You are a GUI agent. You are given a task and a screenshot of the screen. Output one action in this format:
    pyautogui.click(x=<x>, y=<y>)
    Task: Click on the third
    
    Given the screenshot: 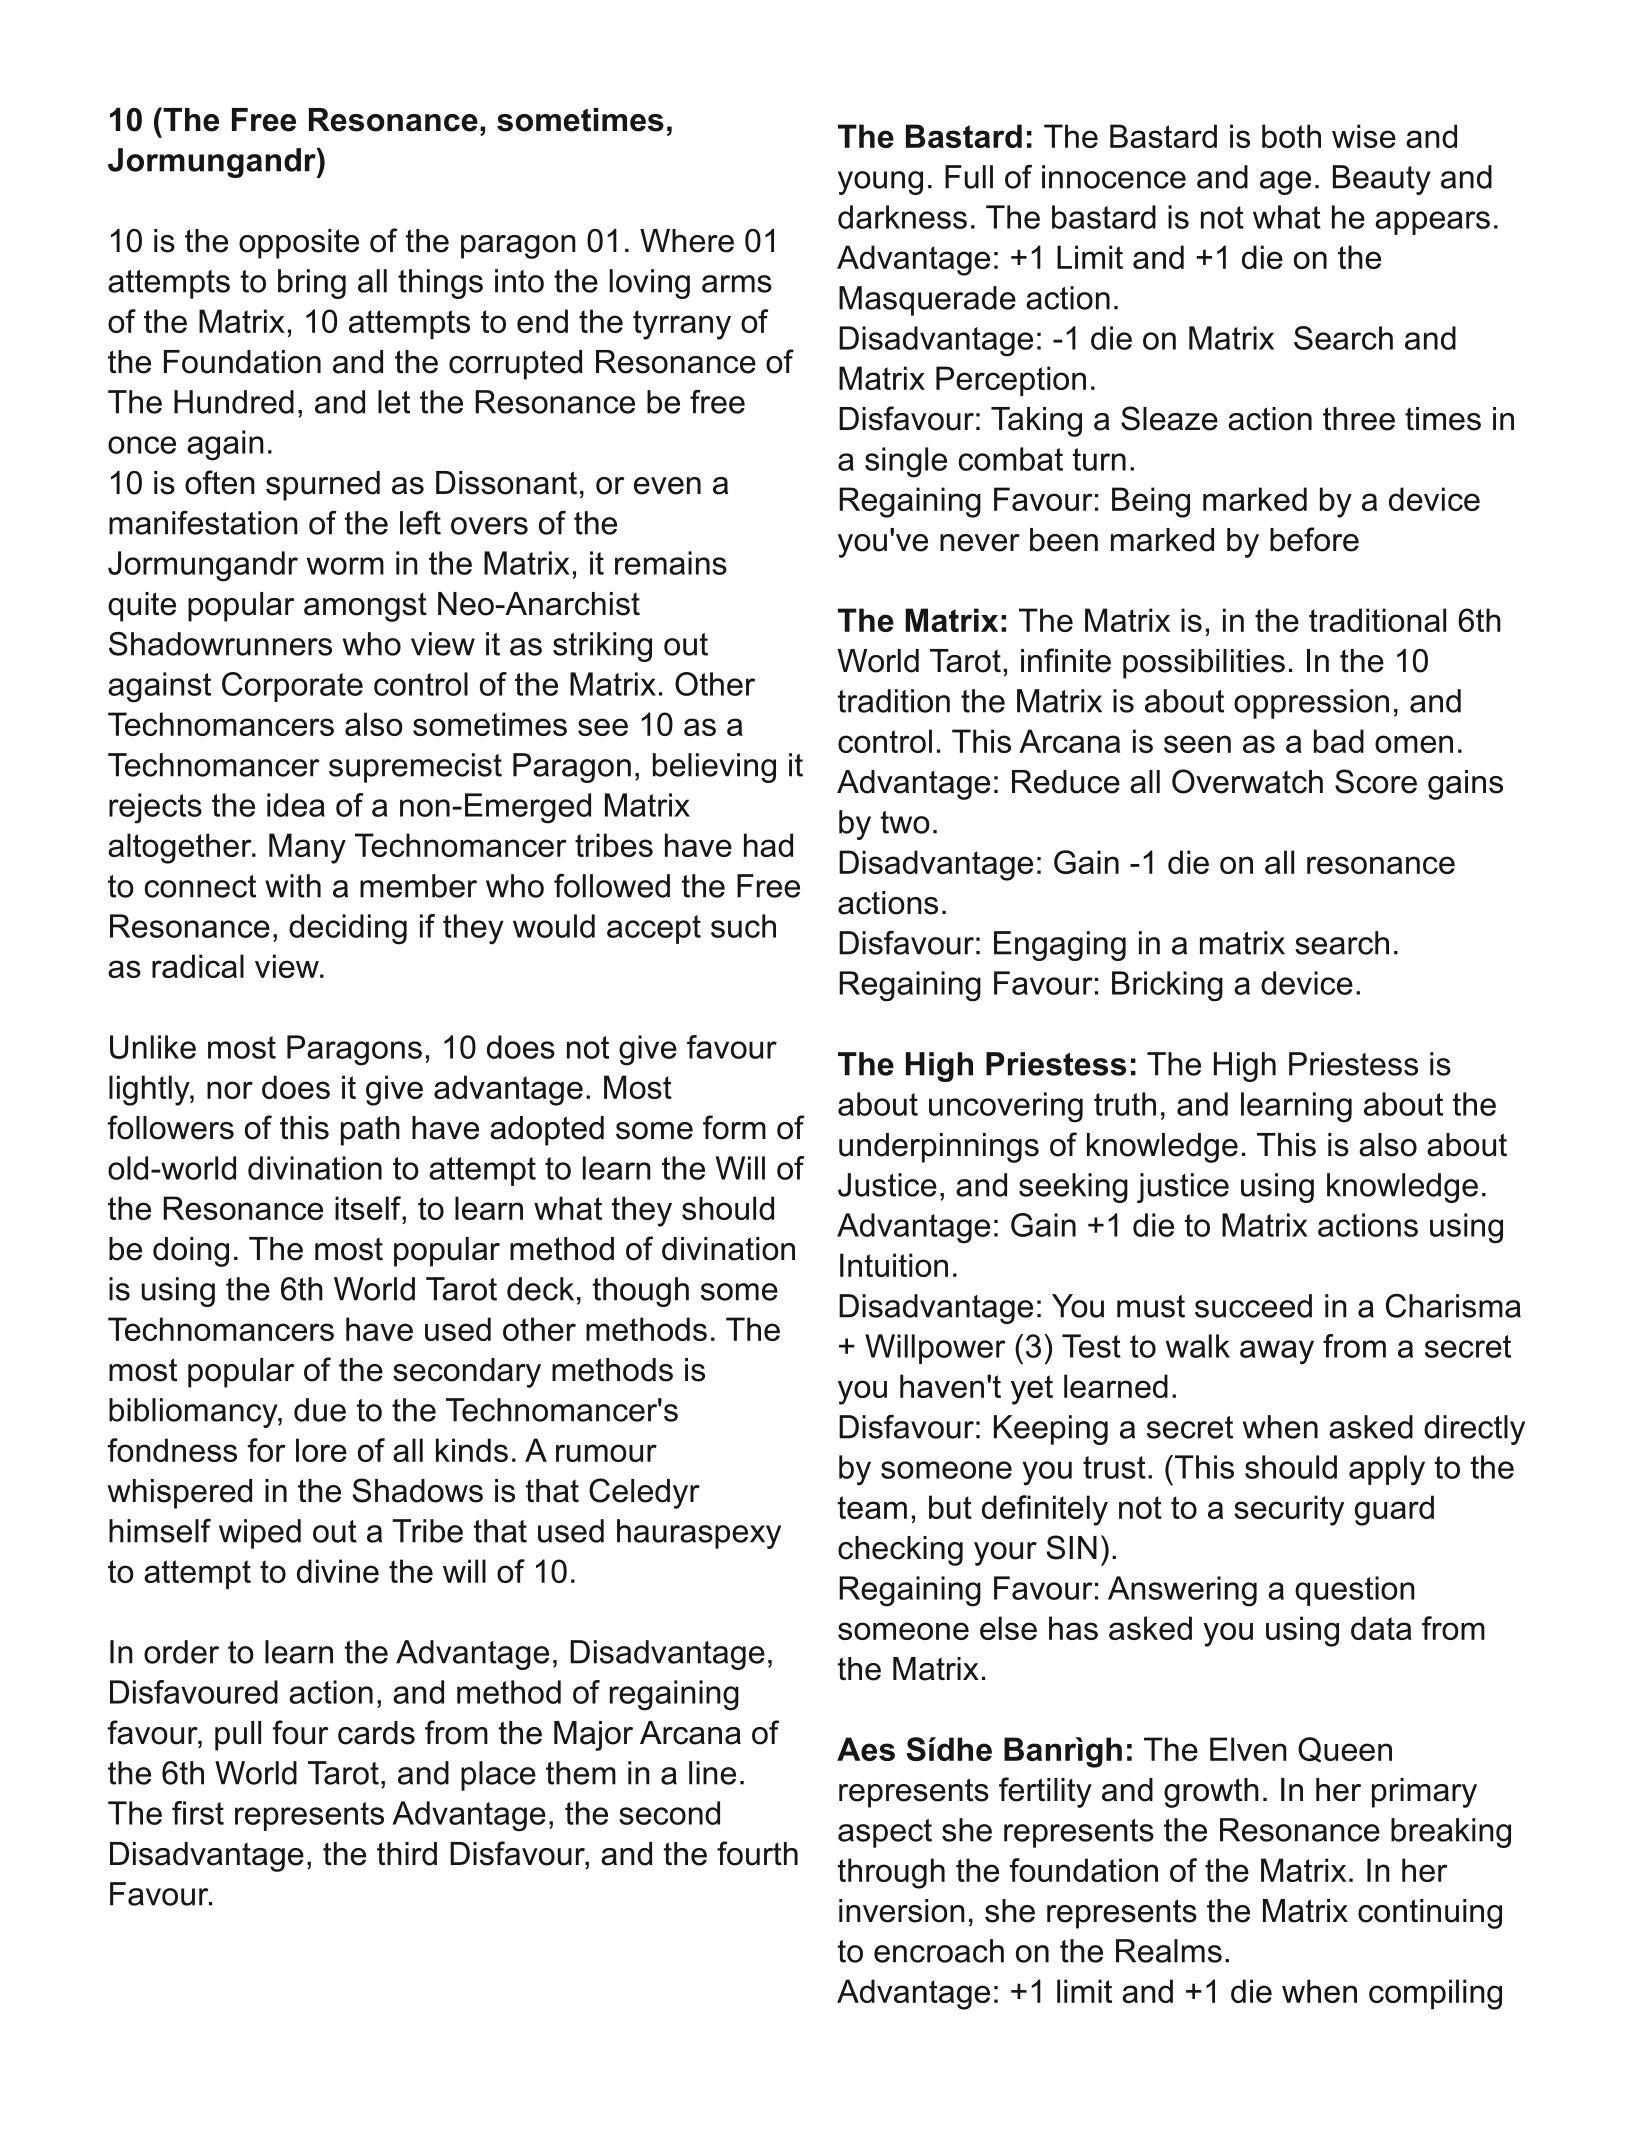 What is the action you would take?
    pyautogui.click(x=407, y=1854)
